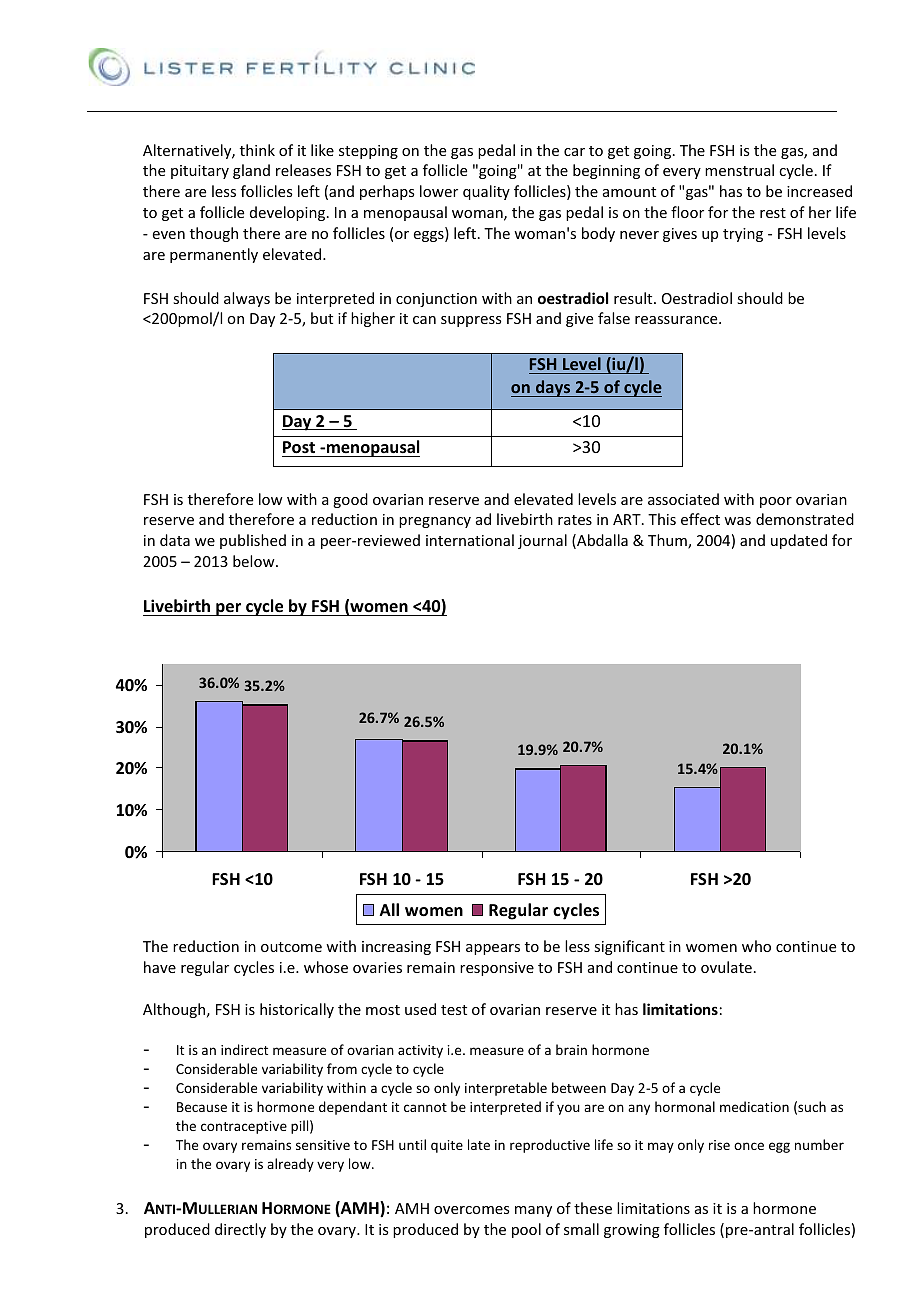 Image resolution: width=924 pixels, height=1308 pixels. I want to click on directly, so click(240, 1230).
